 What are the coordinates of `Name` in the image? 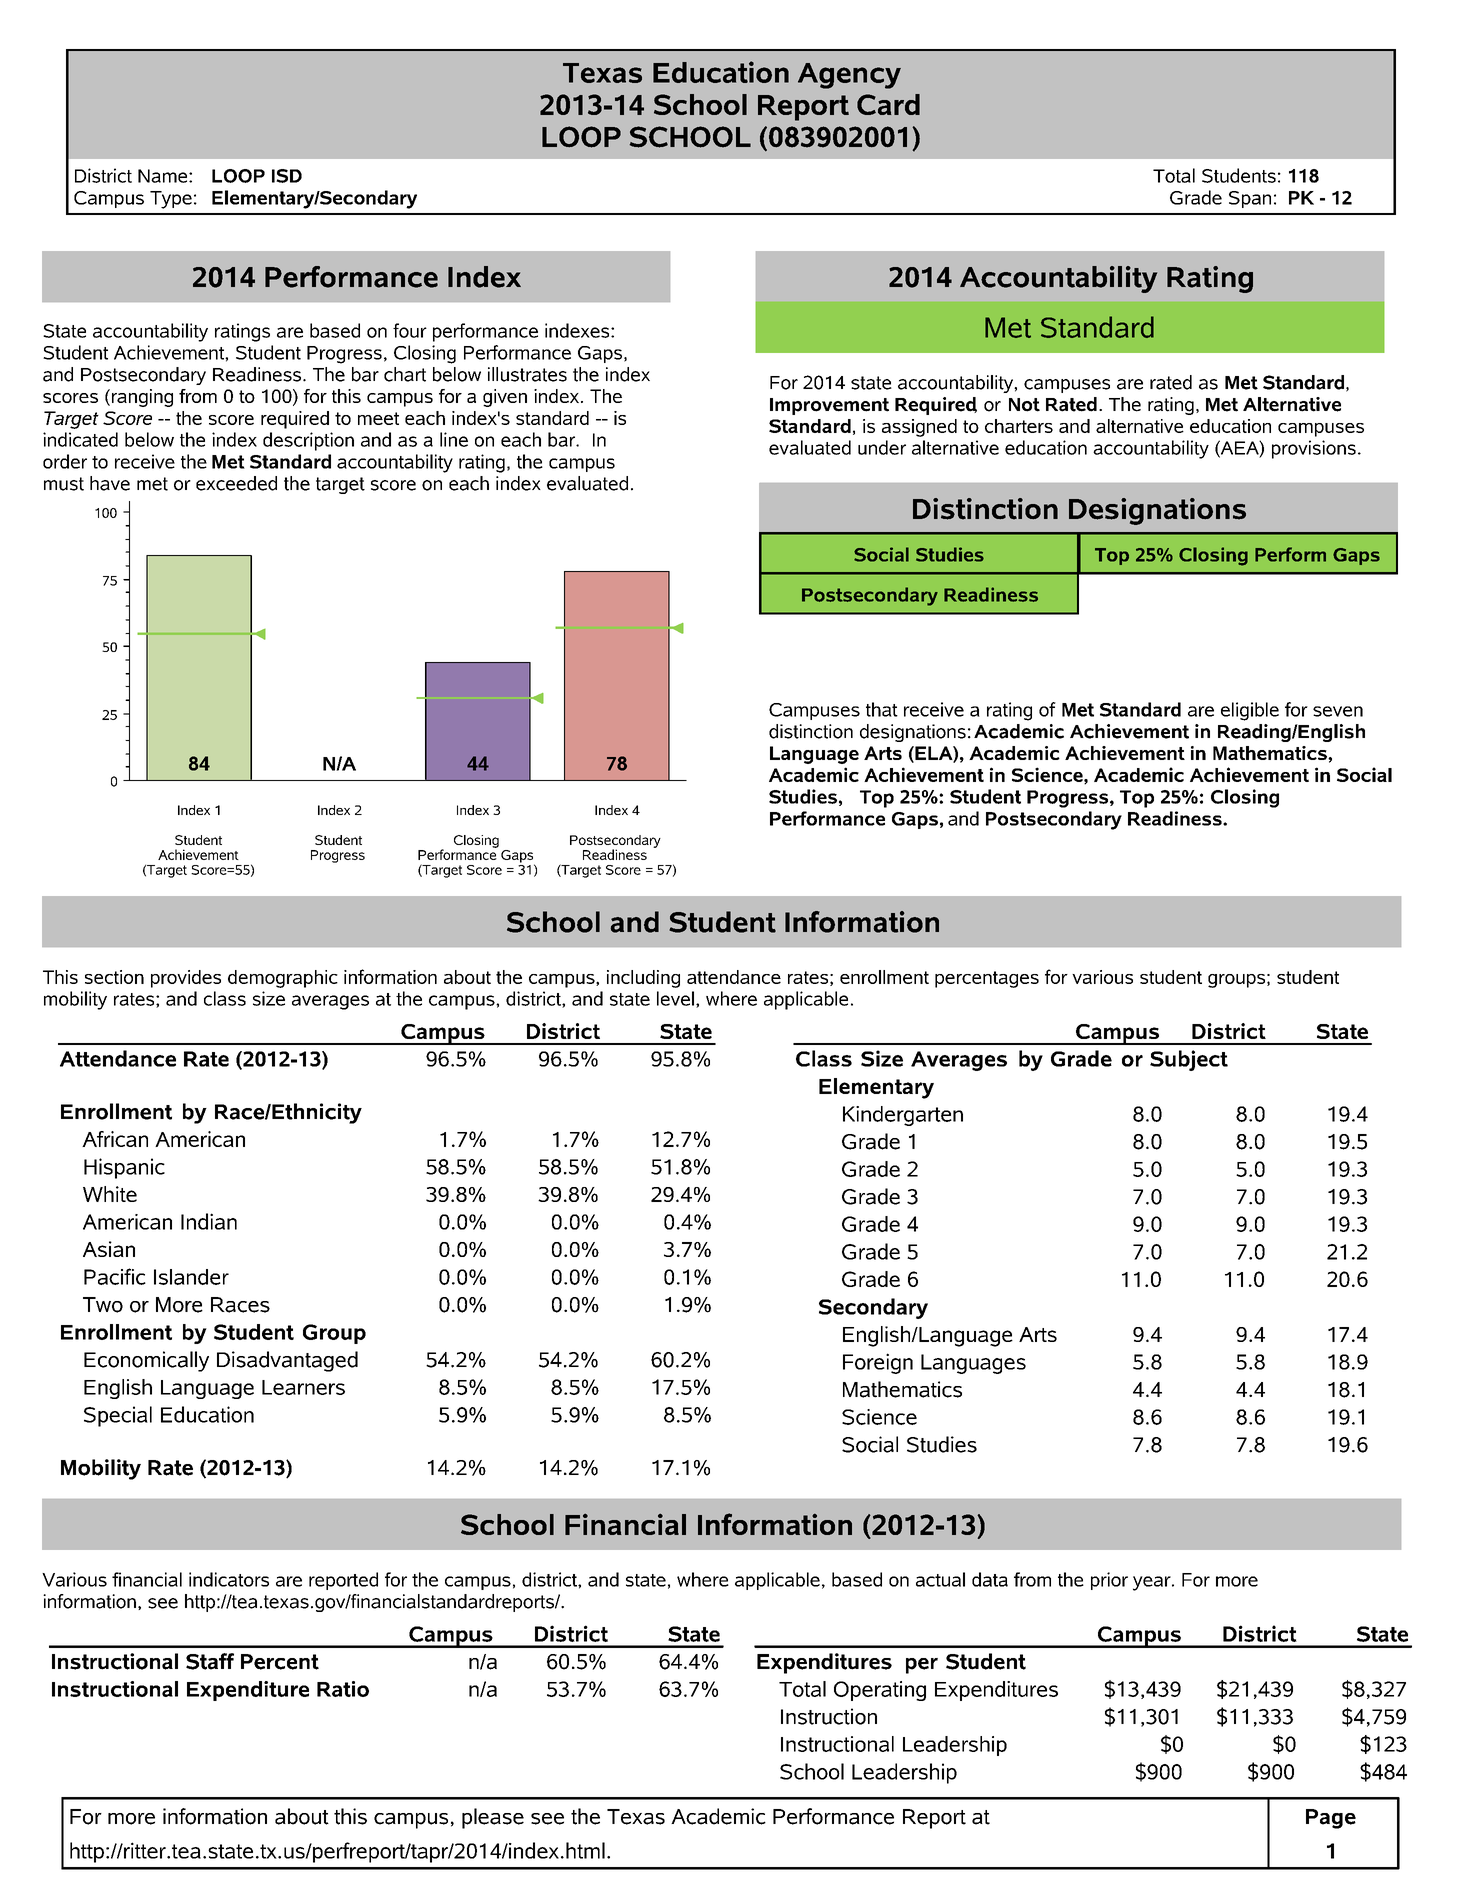 It's located at (164, 176).
